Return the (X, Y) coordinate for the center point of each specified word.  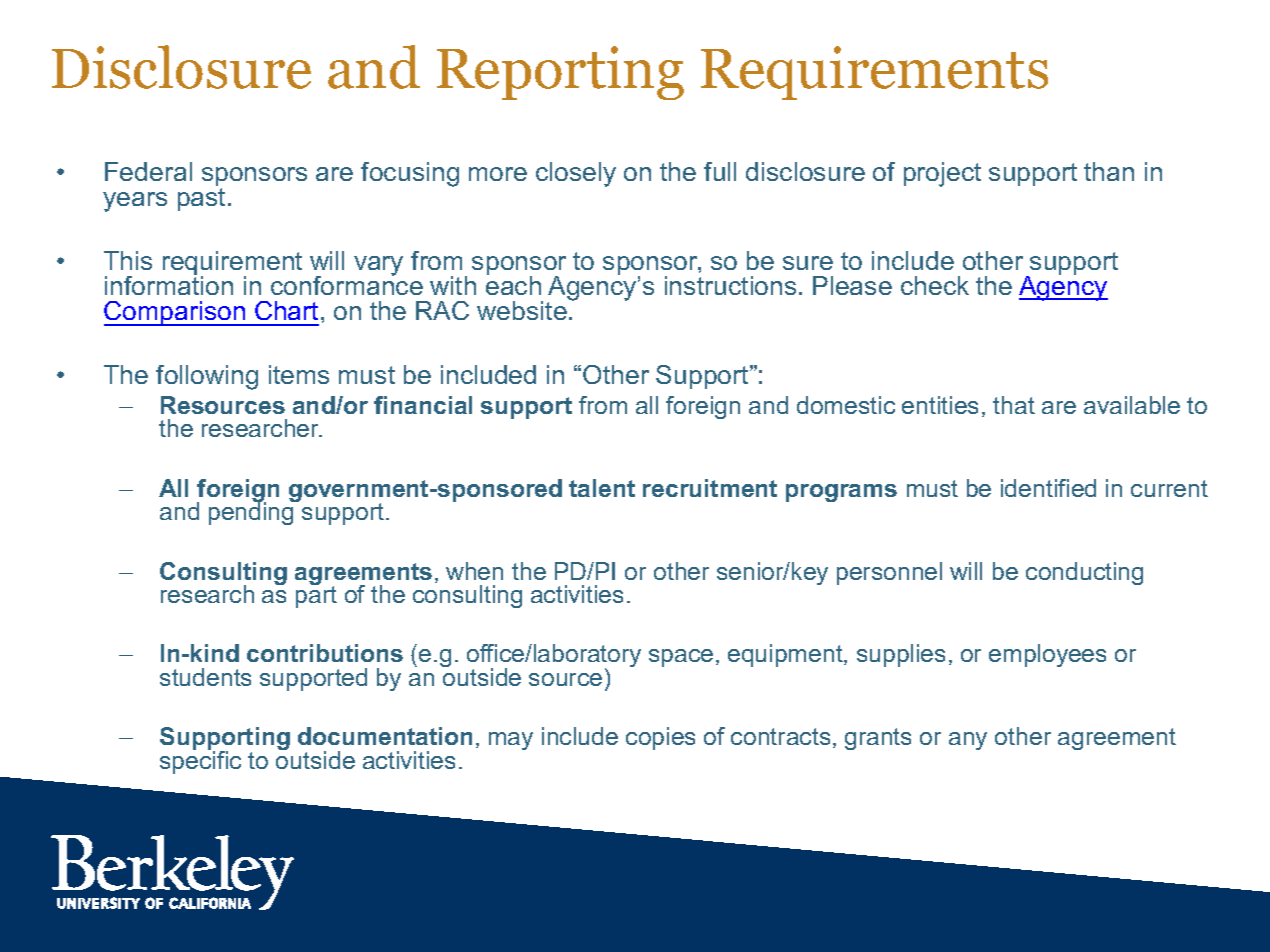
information (169, 284)
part (316, 596)
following (207, 377)
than (1109, 171)
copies (660, 738)
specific (200, 761)
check (935, 285)
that (1014, 405)
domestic (846, 405)
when (474, 571)
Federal (148, 171)
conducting (1084, 573)
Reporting (560, 73)
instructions (730, 285)
